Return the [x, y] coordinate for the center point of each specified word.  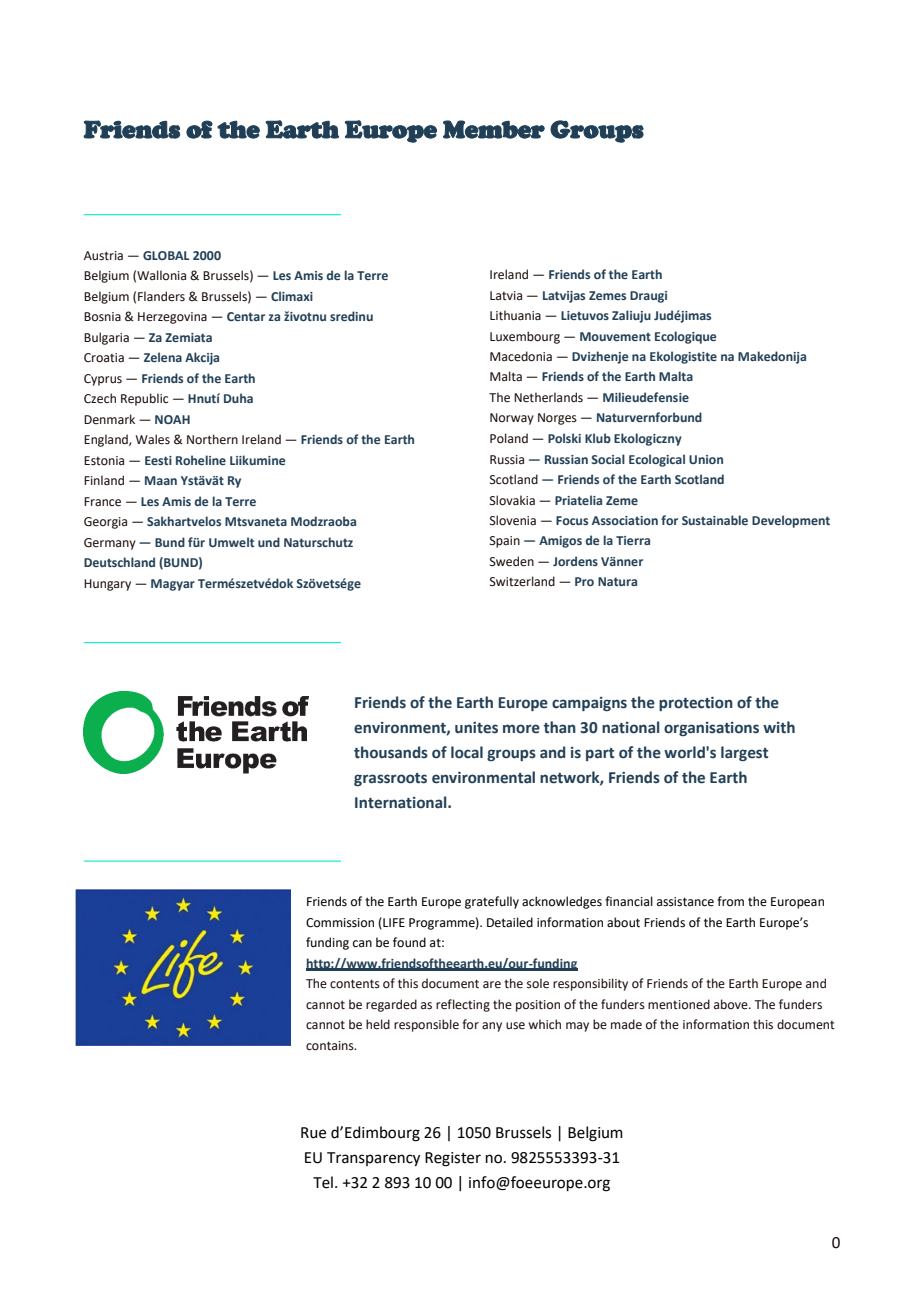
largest [744, 753]
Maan [161, 480]
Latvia [506, 295]
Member [494, 129]
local [467, 752]
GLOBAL [166, 255]
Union [706, 459]
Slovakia [512, 500]
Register [453, 1159]
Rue [313, 1133]
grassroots [390, 779]
